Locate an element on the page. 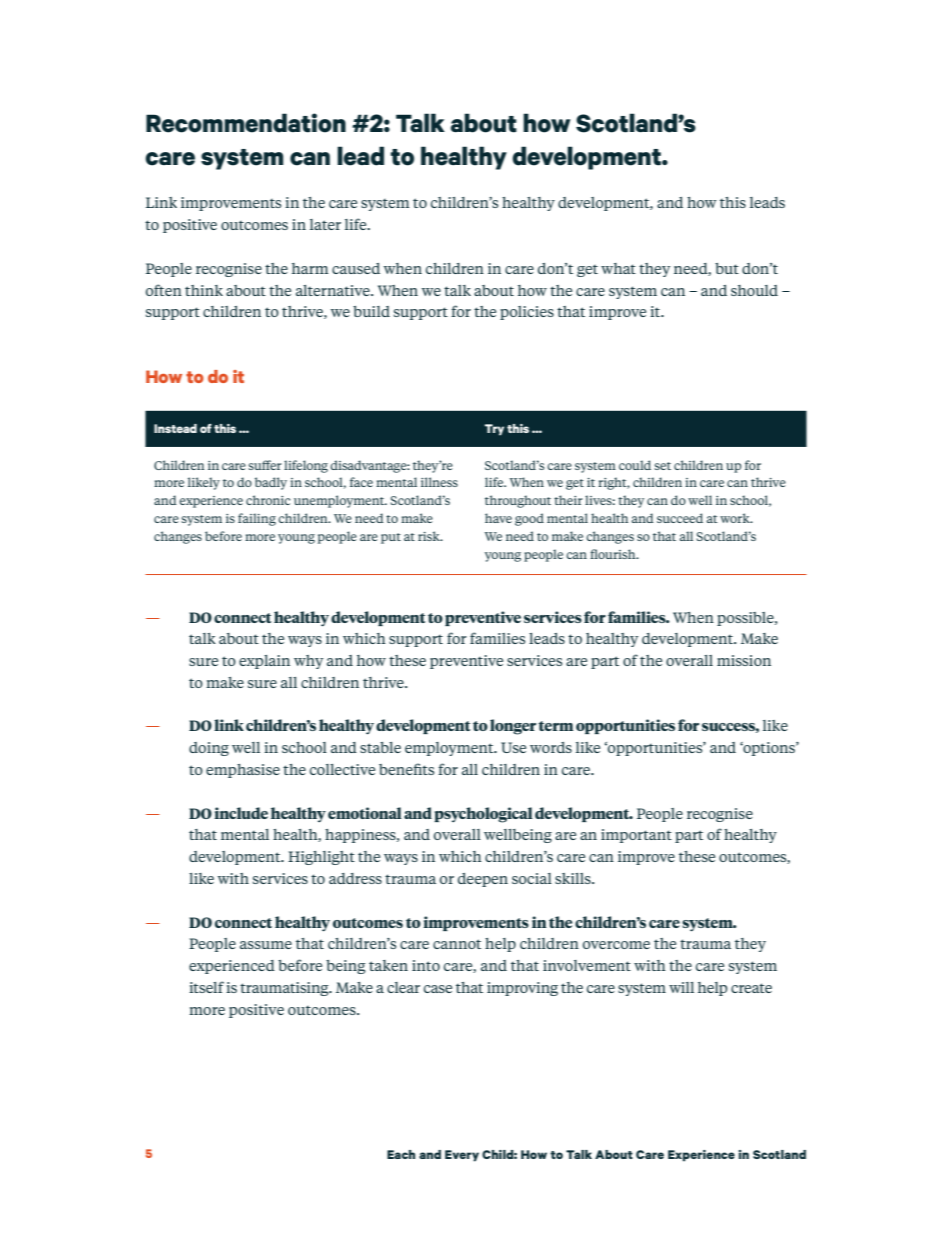 The height and width of the page is (1233, 952). important is located at coordinates (636, 836).
